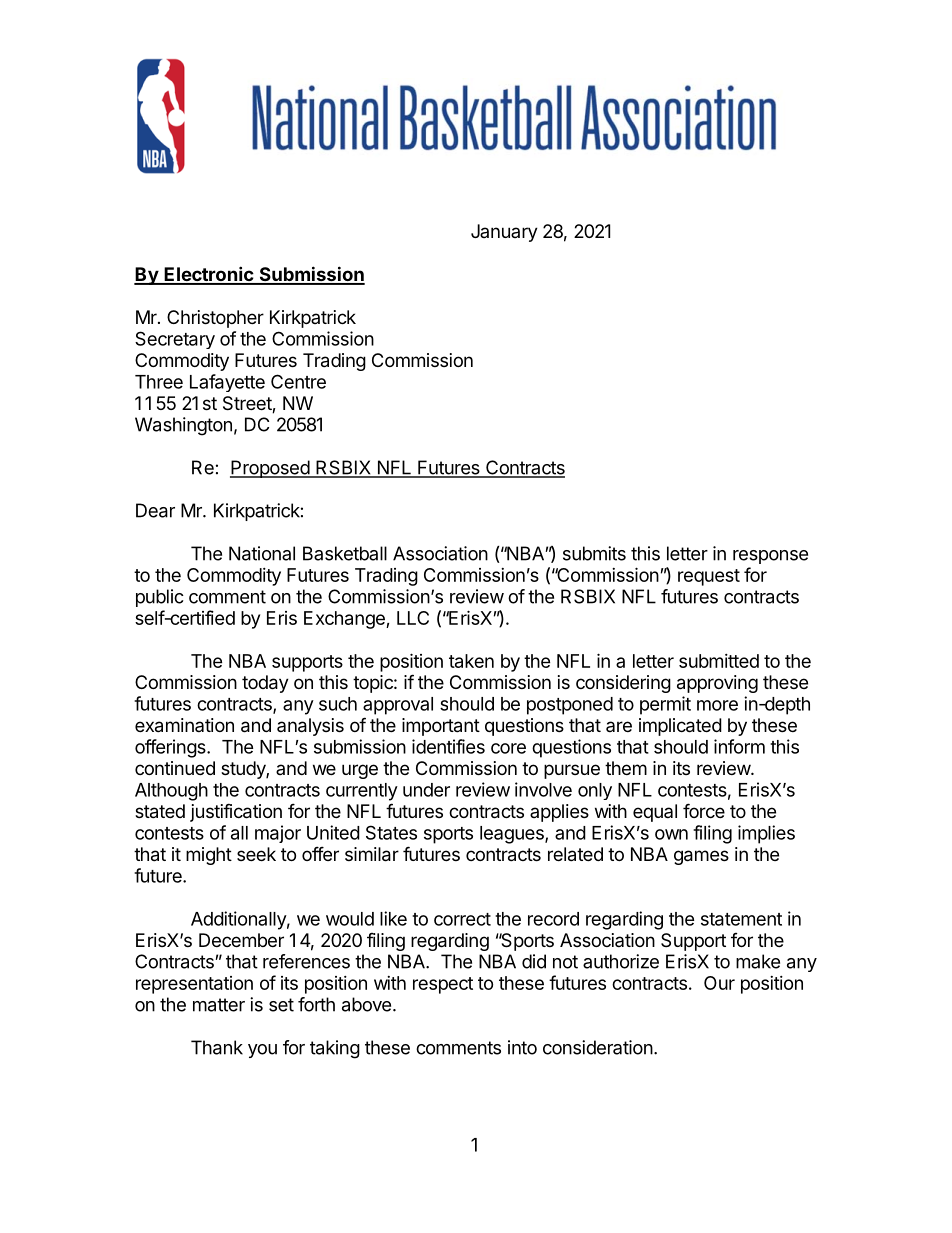  What do you see at coordinates (709, 577) in the page?
I see `request` at bounding box center [709, 577].
